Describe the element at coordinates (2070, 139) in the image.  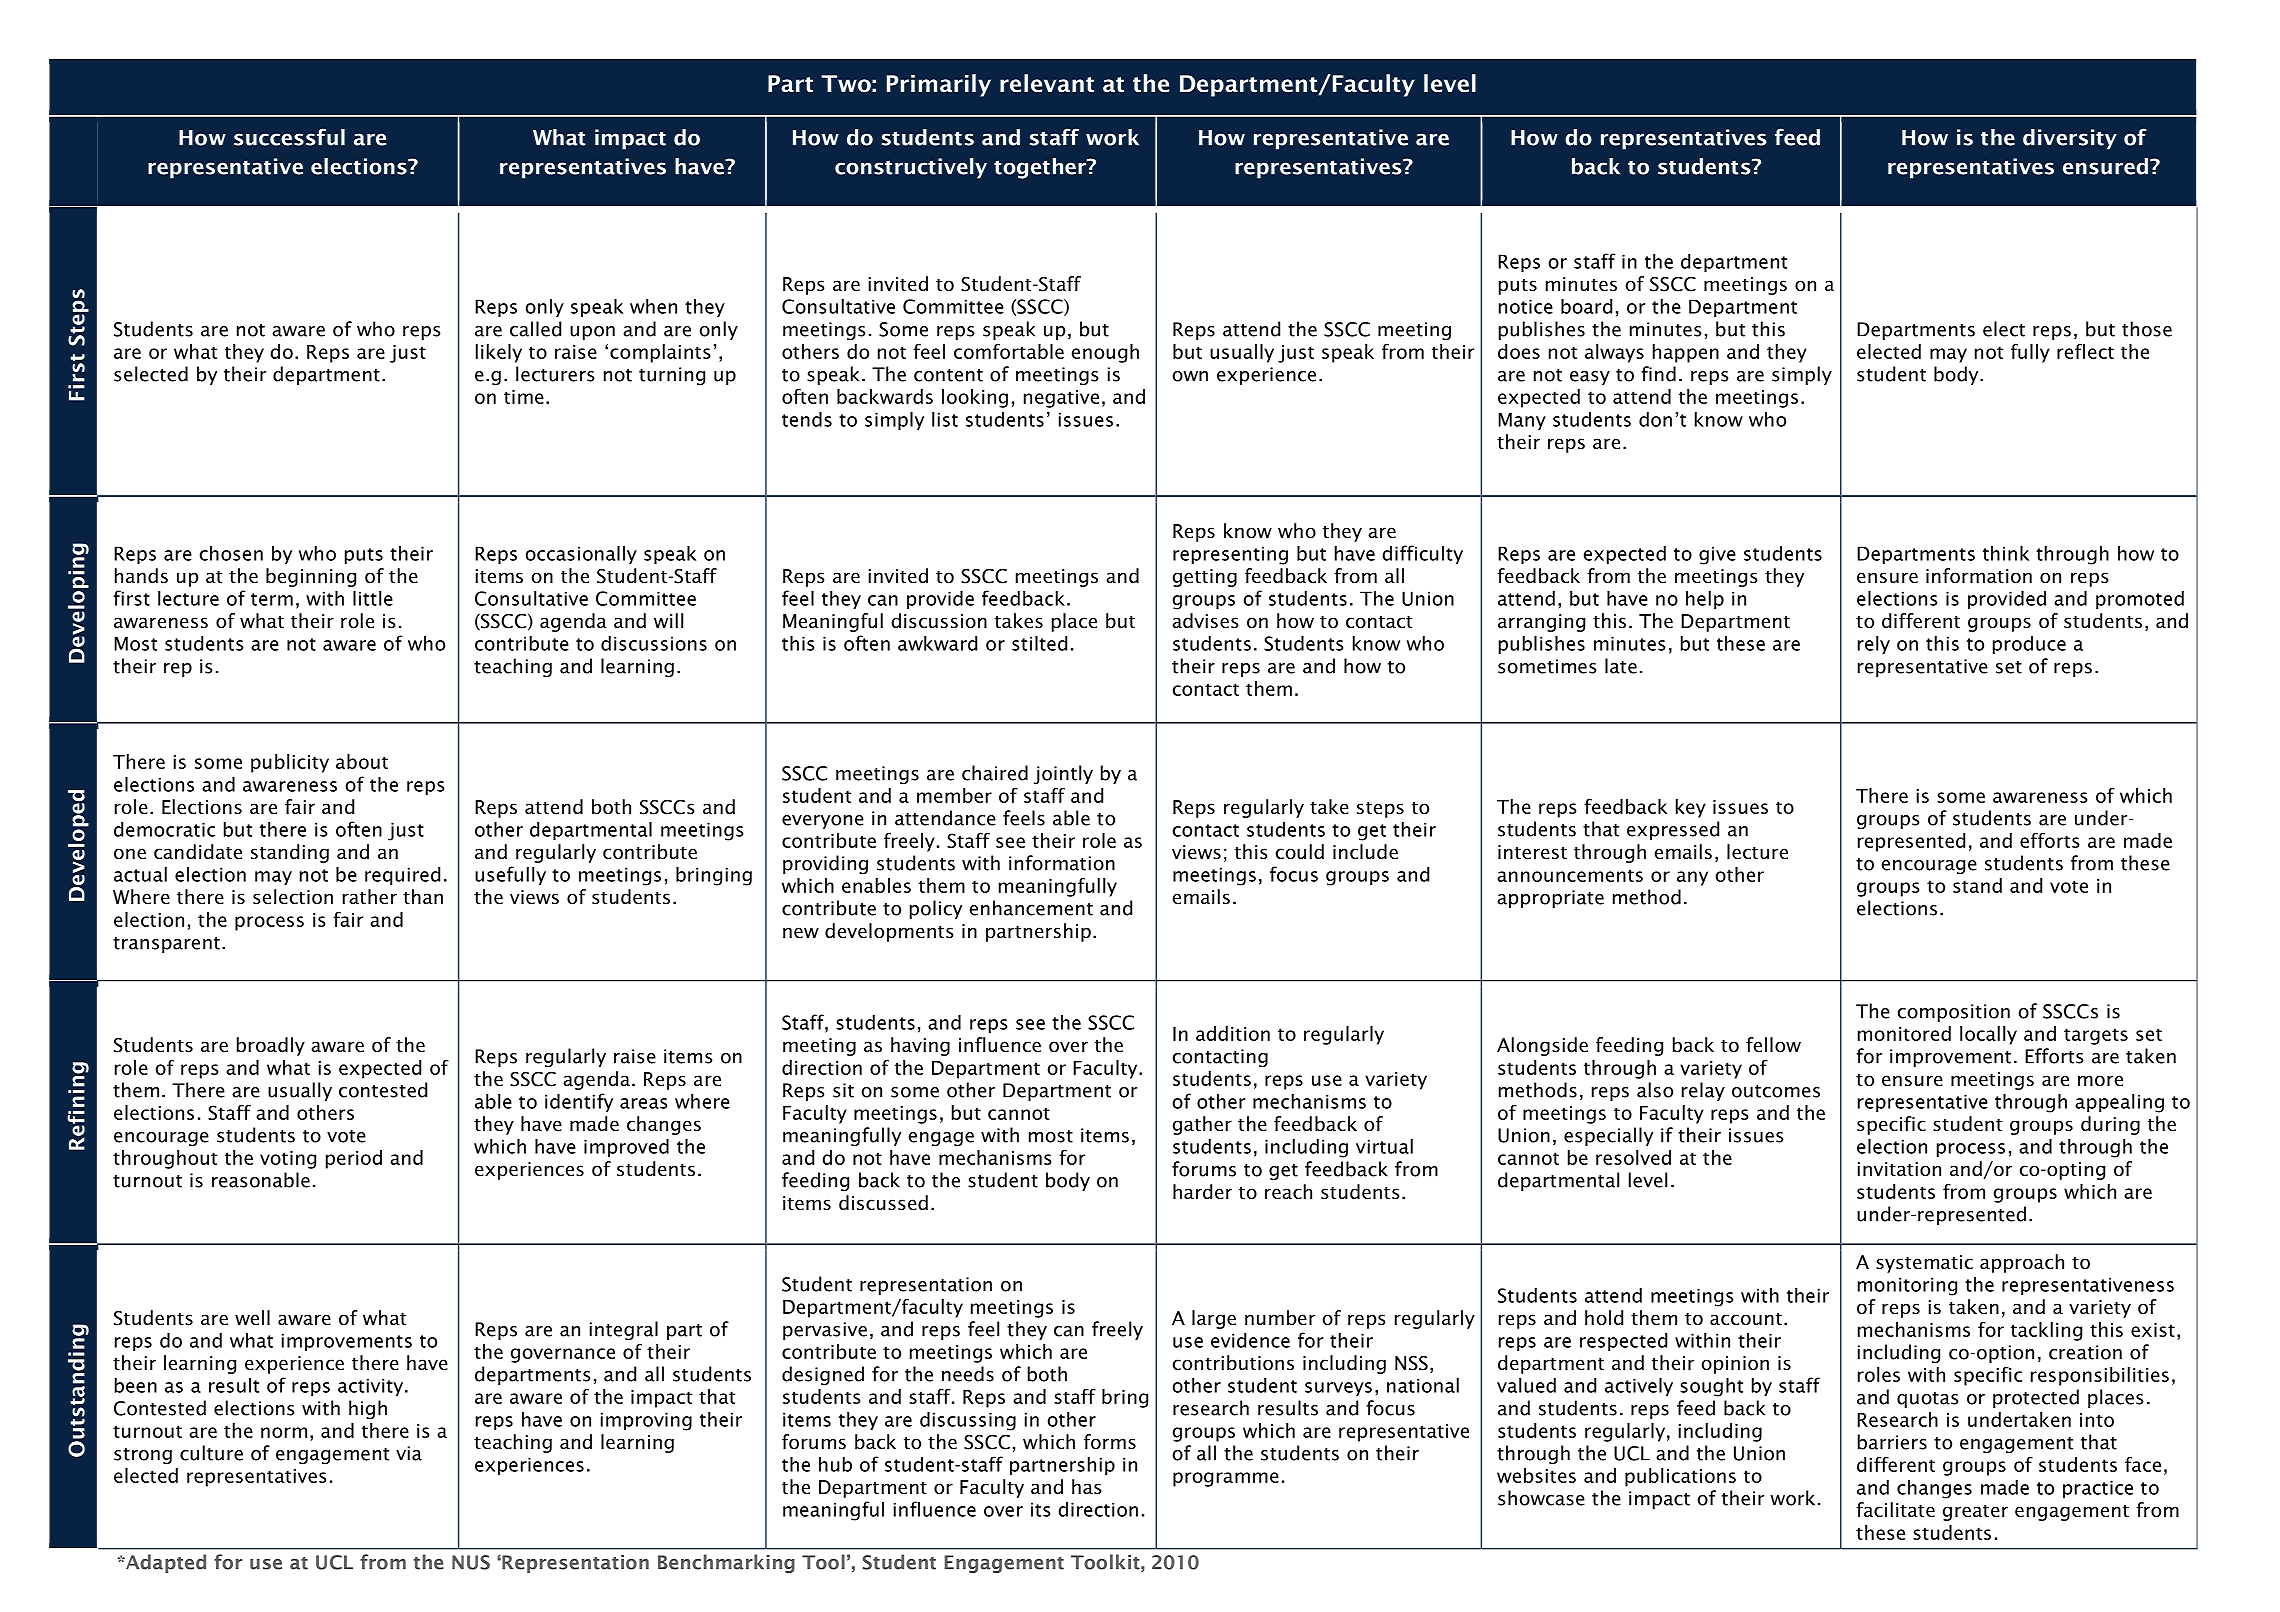
I see `diversity` at that location.
